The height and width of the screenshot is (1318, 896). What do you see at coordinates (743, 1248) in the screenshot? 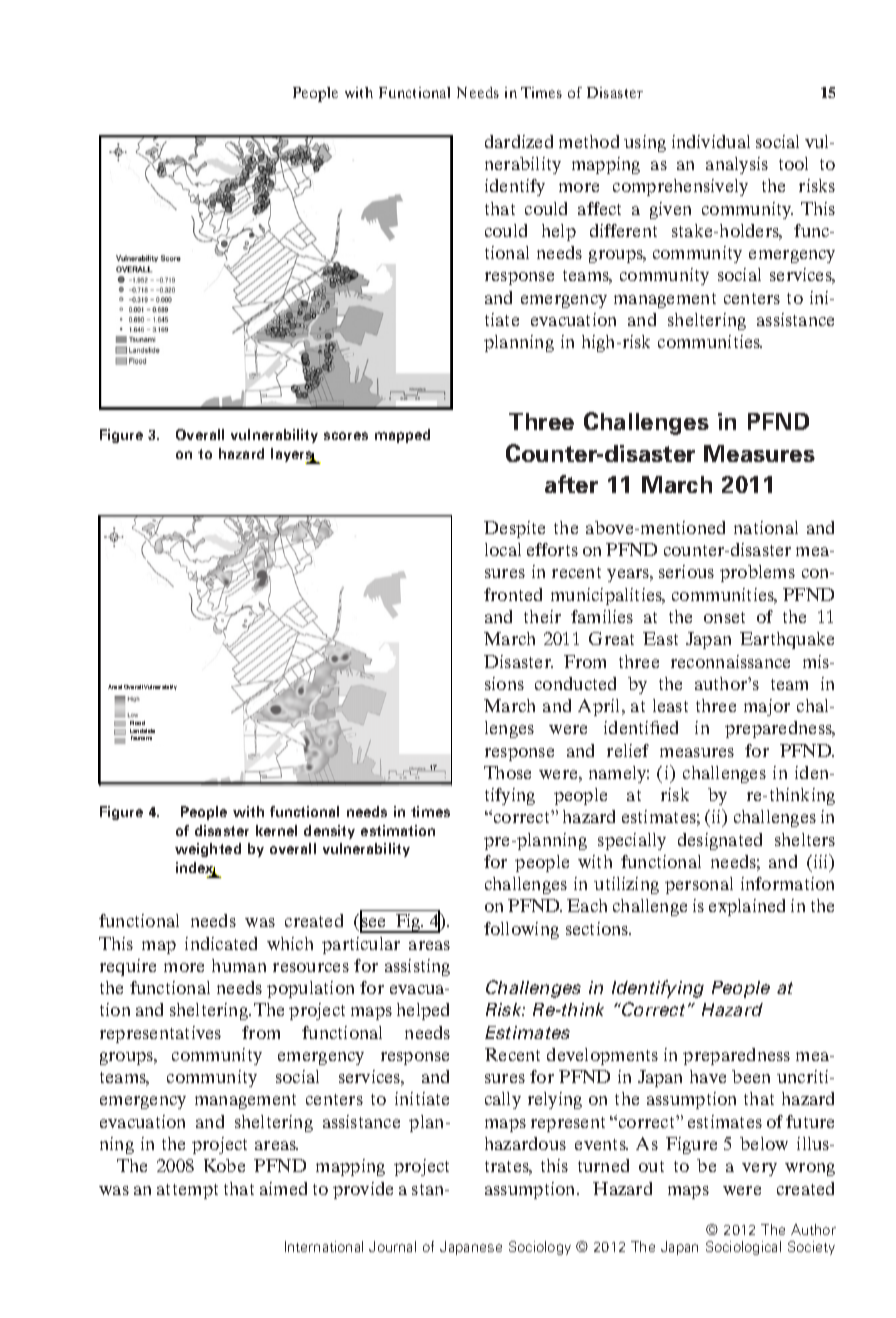
I see `Sociological` at bounding box center [743, 1248].
